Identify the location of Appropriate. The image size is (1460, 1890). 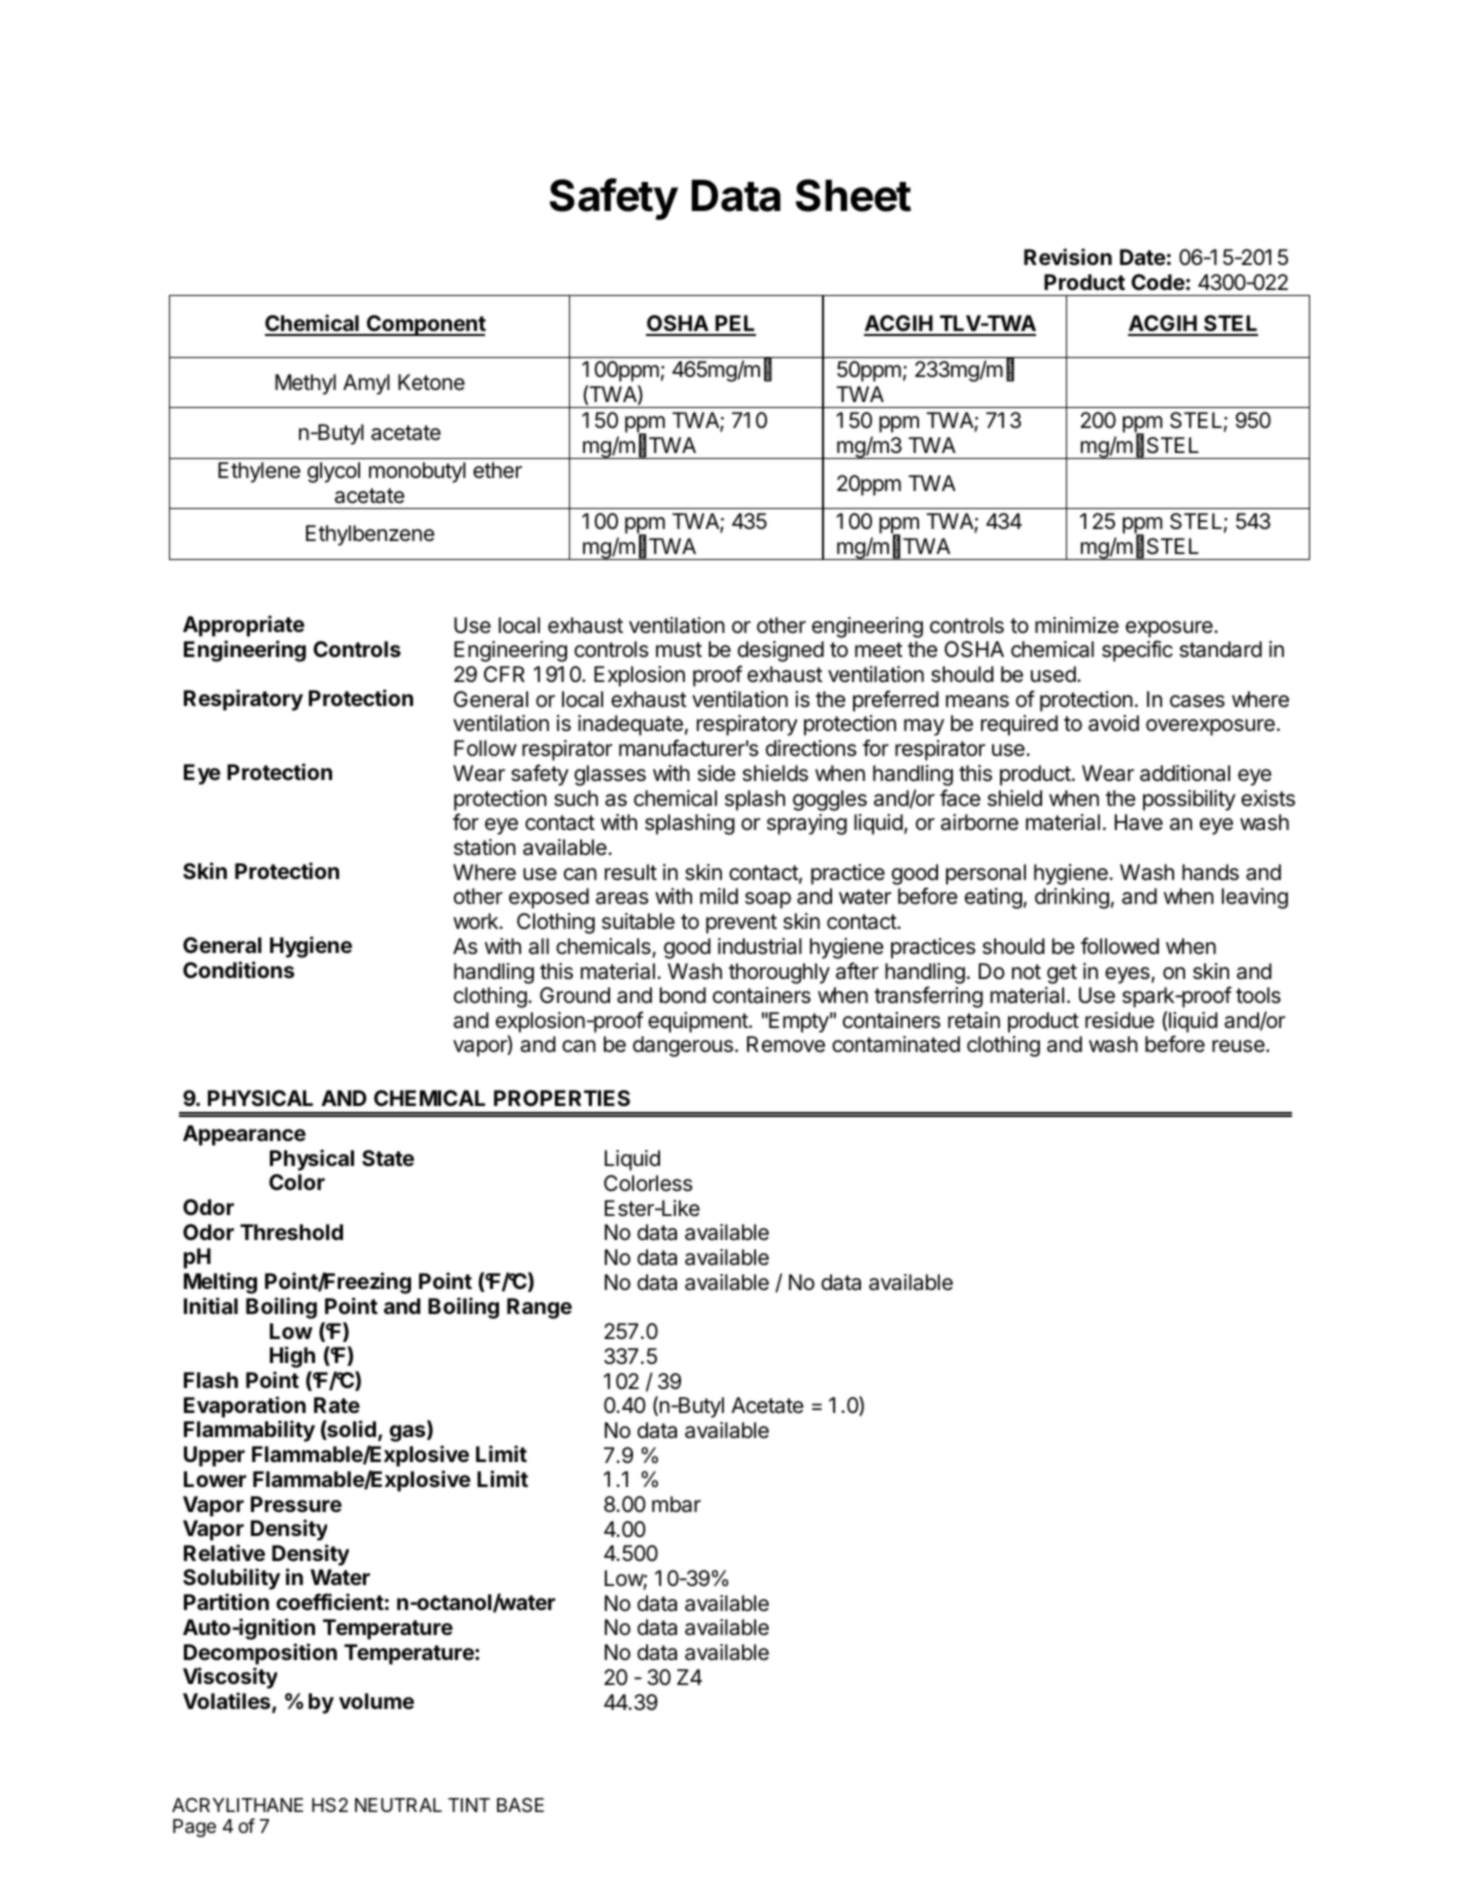
(244, 626).
